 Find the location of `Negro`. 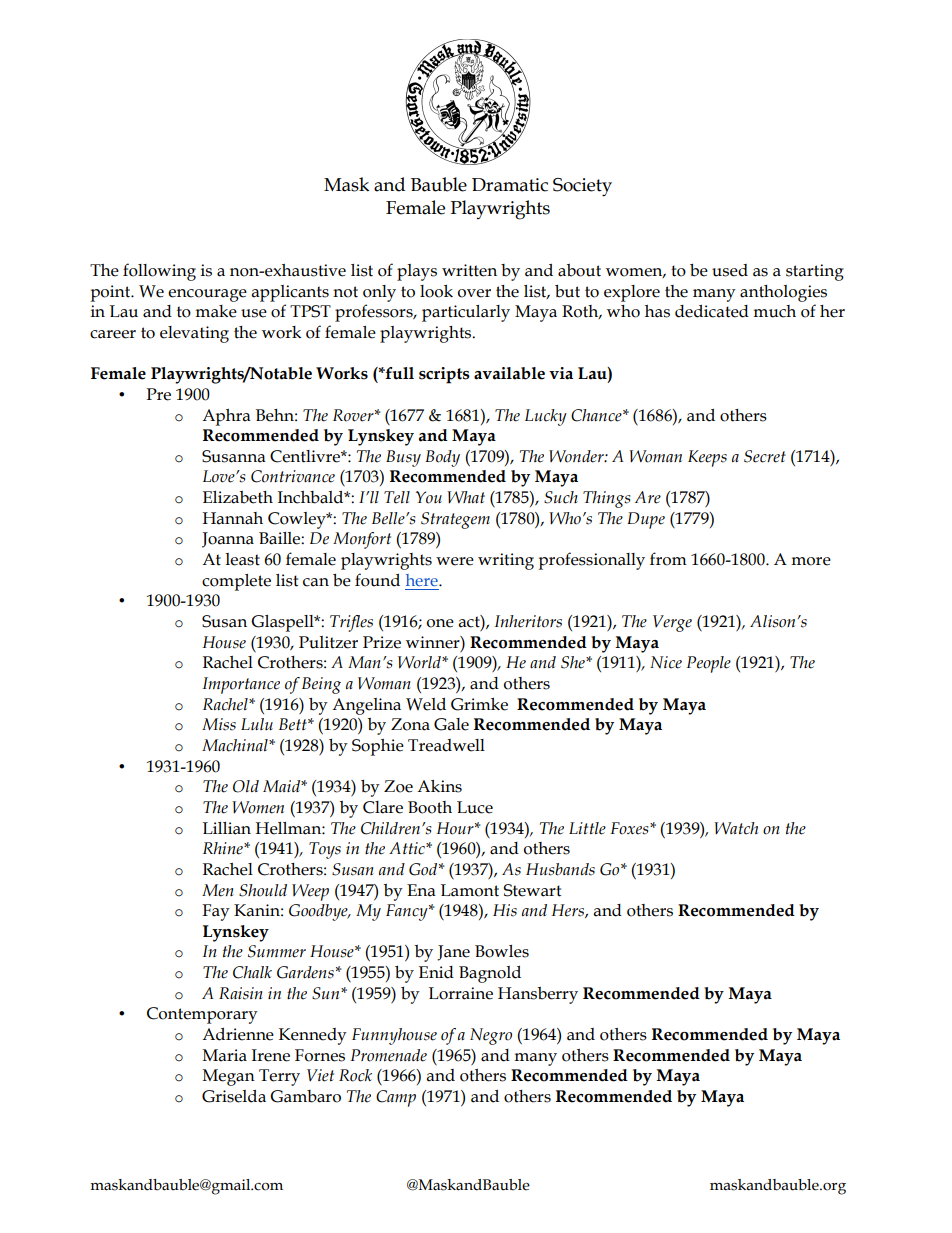

Negro is located at coordinates (491, 1036).
